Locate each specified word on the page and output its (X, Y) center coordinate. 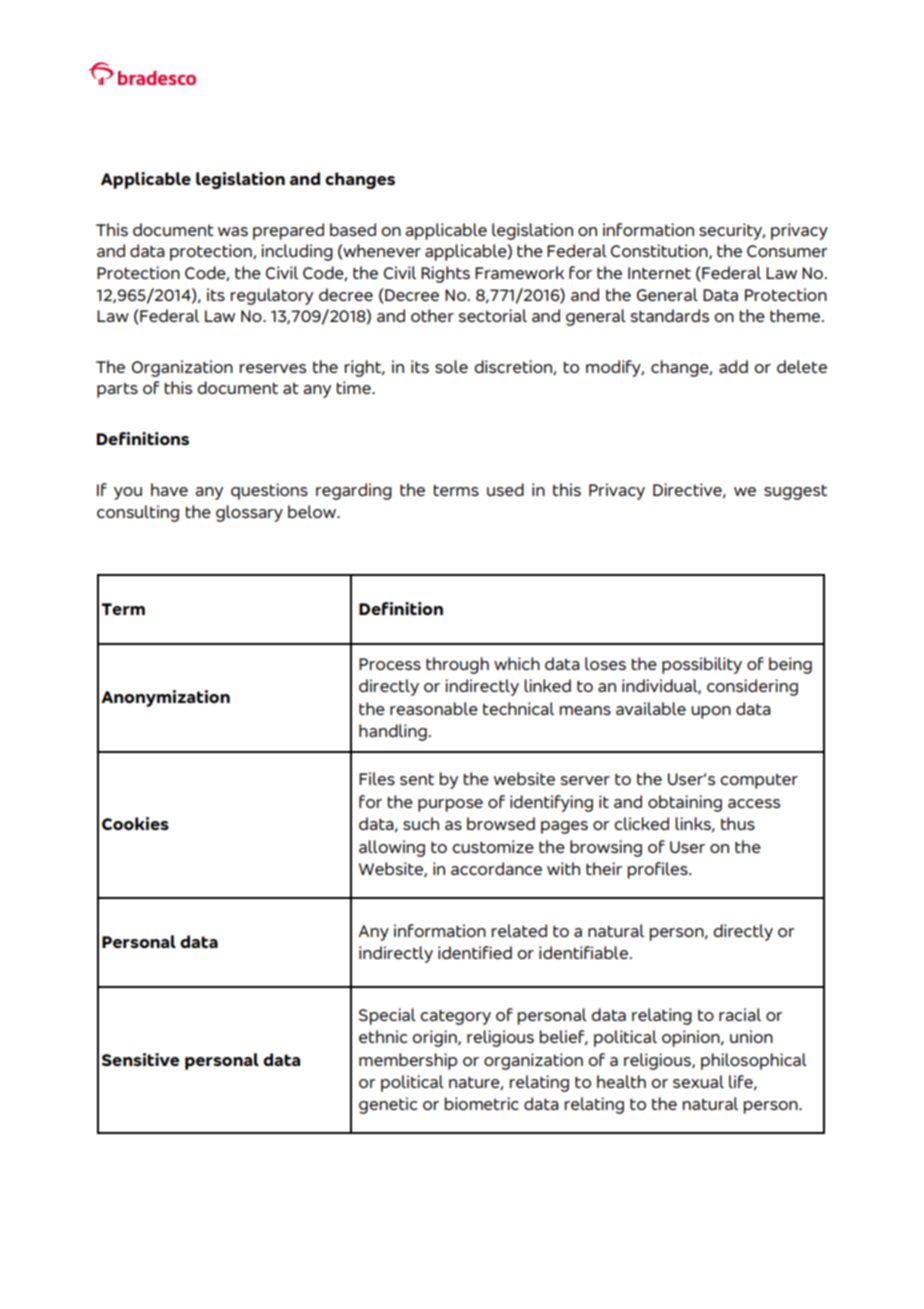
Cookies (135, 823)
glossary (249, 513)
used (505, 489)
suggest (795, 492)
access (754, 803)
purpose (450, 805)
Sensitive (141, 1059)
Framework (519, 272)
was (233, 231)
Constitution (660, 251)
